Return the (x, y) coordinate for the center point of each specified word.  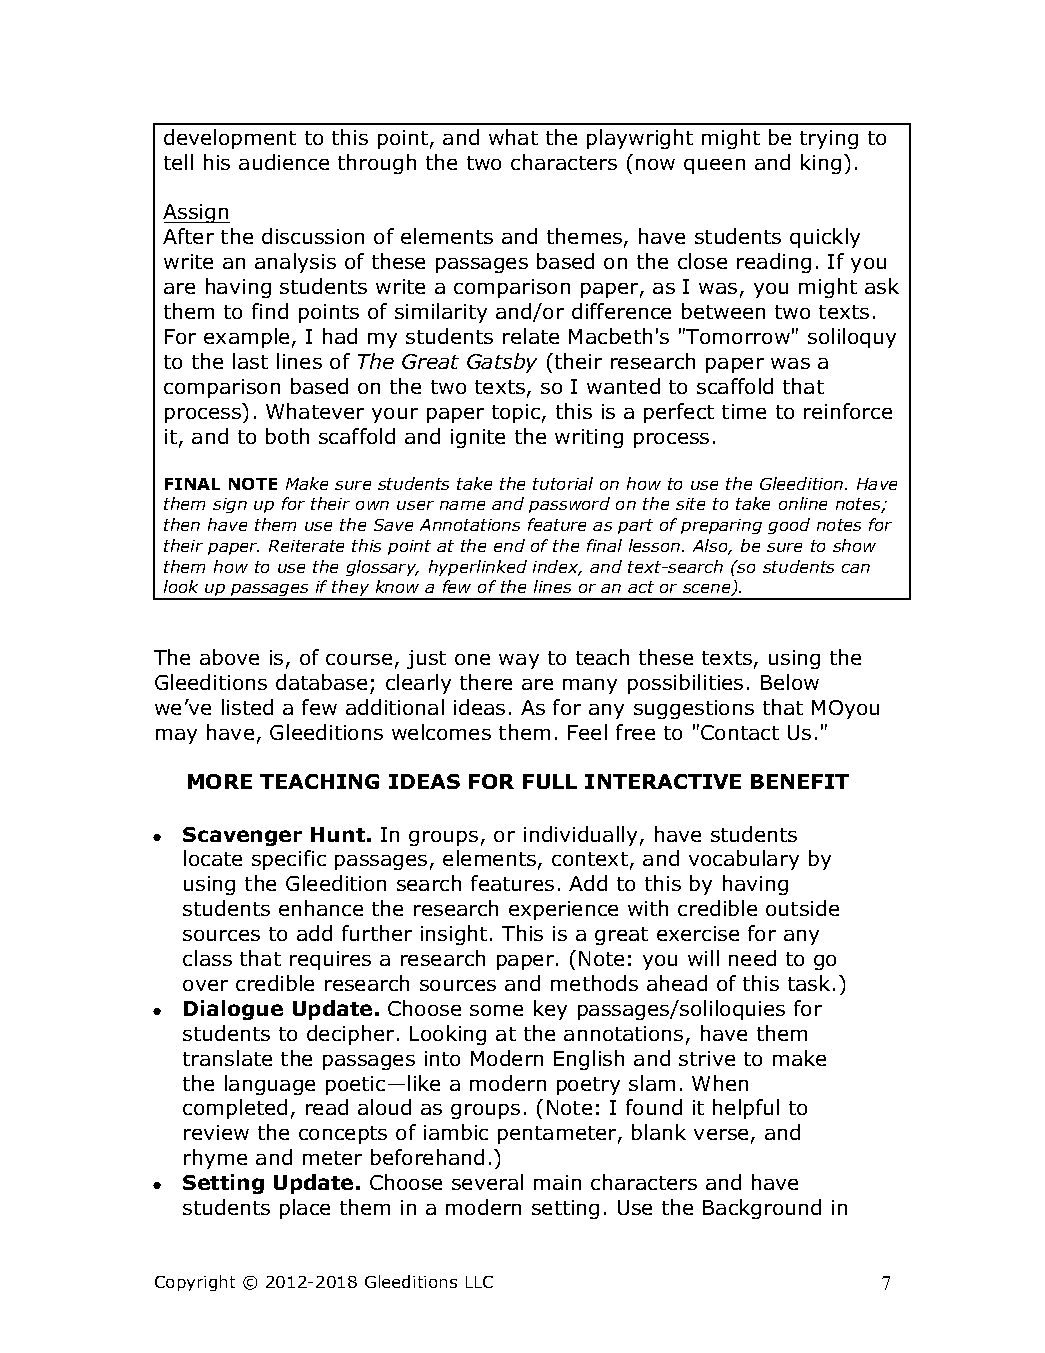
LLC (479, 1282)
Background (762, 1209)
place (305, 1209)
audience (284, 162)
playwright (640, 139)
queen (714, 166)
